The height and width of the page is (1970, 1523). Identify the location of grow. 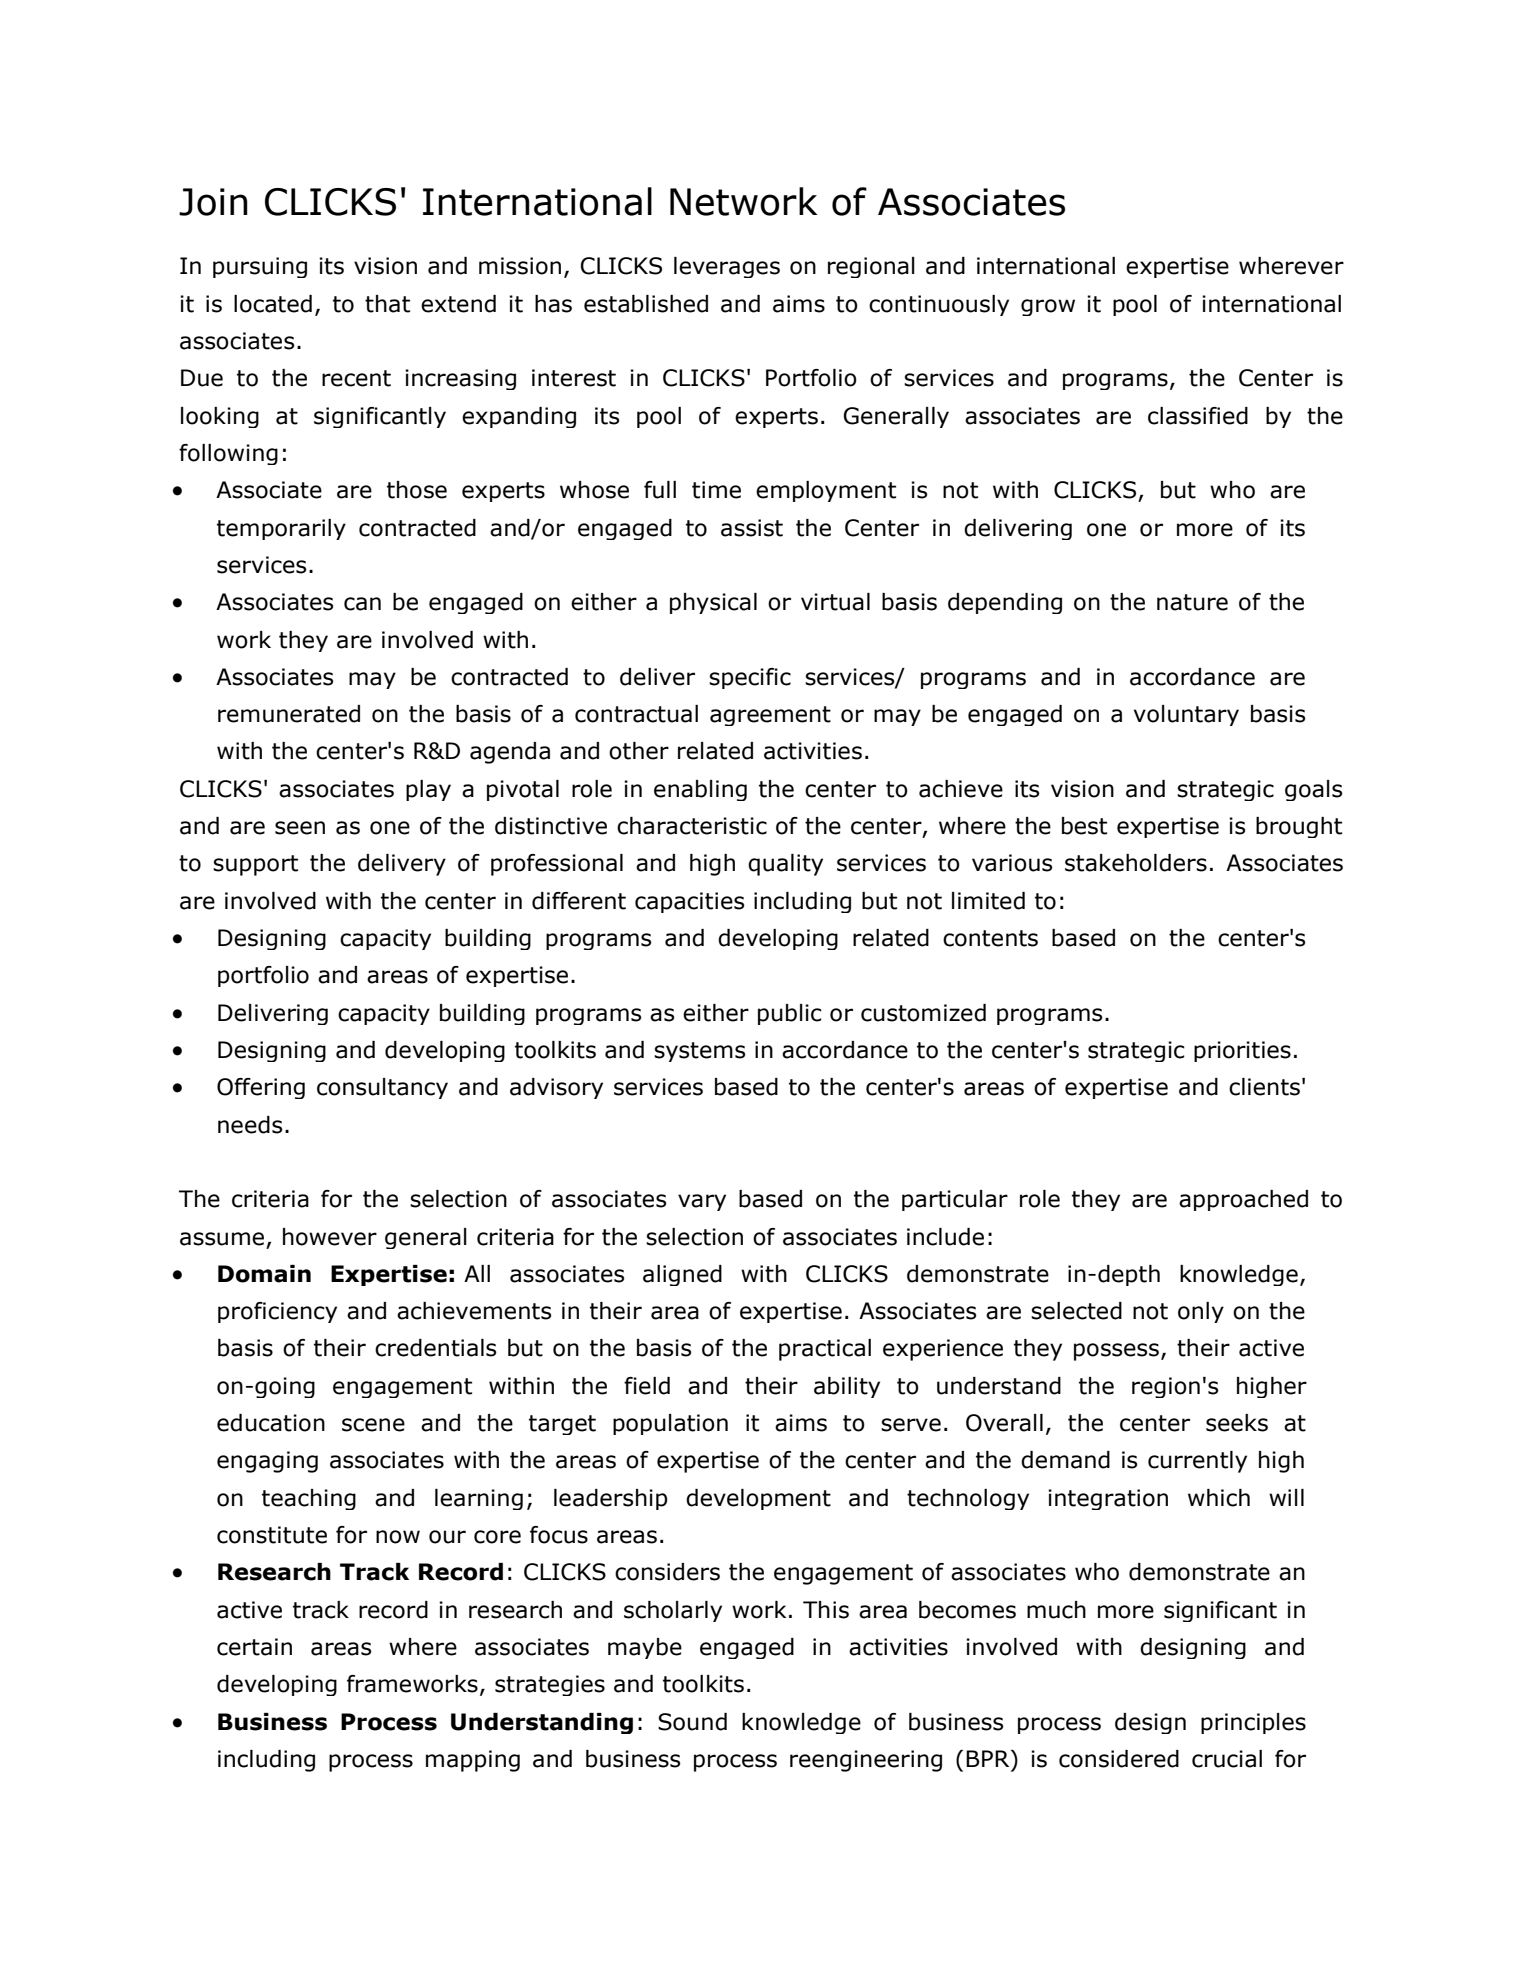
(1048, 307).
